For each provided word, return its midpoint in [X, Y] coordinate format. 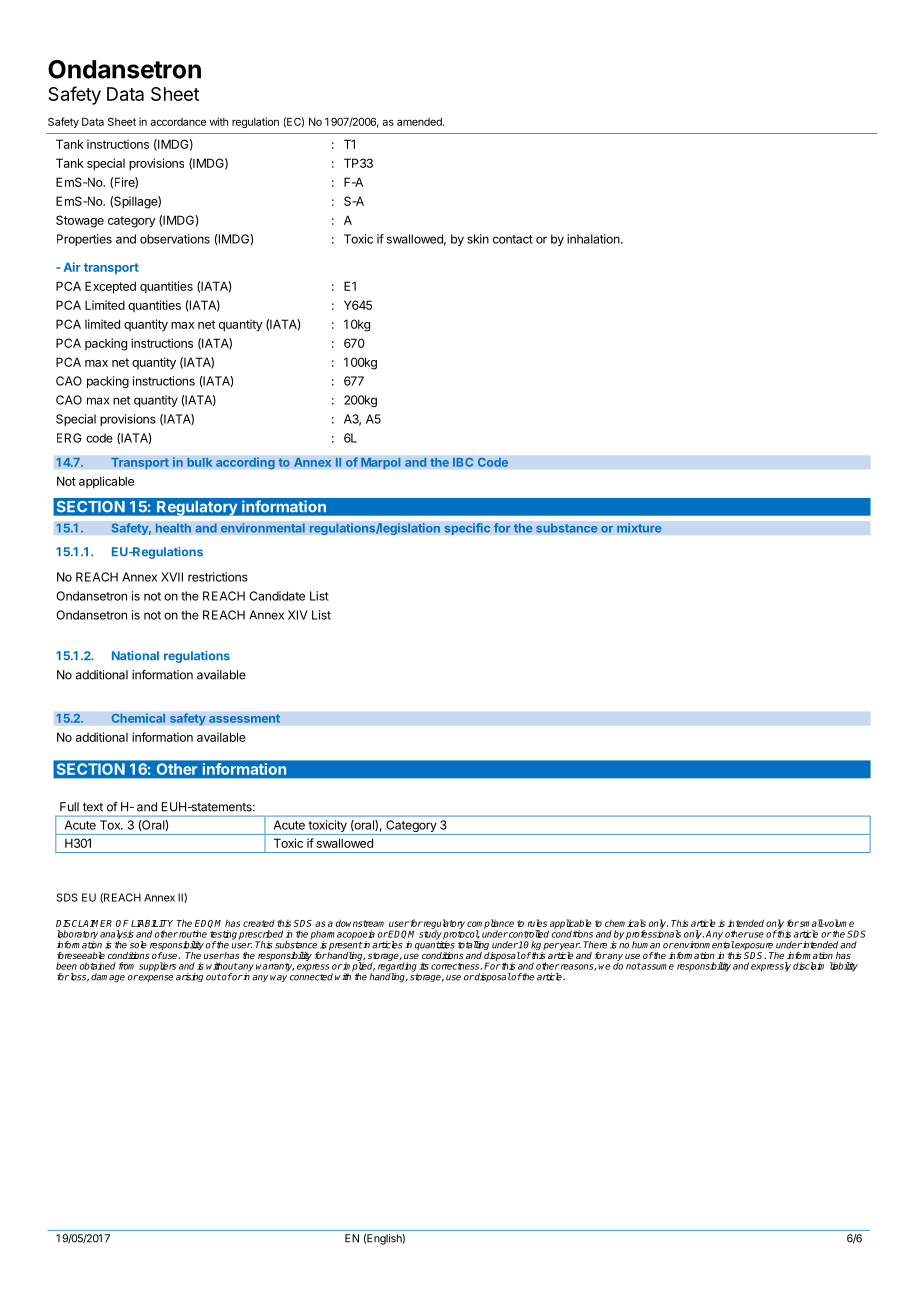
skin [478, 239]
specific [467, 529]
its [424, 966]
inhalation [594, 239]
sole [138, 945]
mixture [639, 528]
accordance [178, 122]
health [173, 528]
